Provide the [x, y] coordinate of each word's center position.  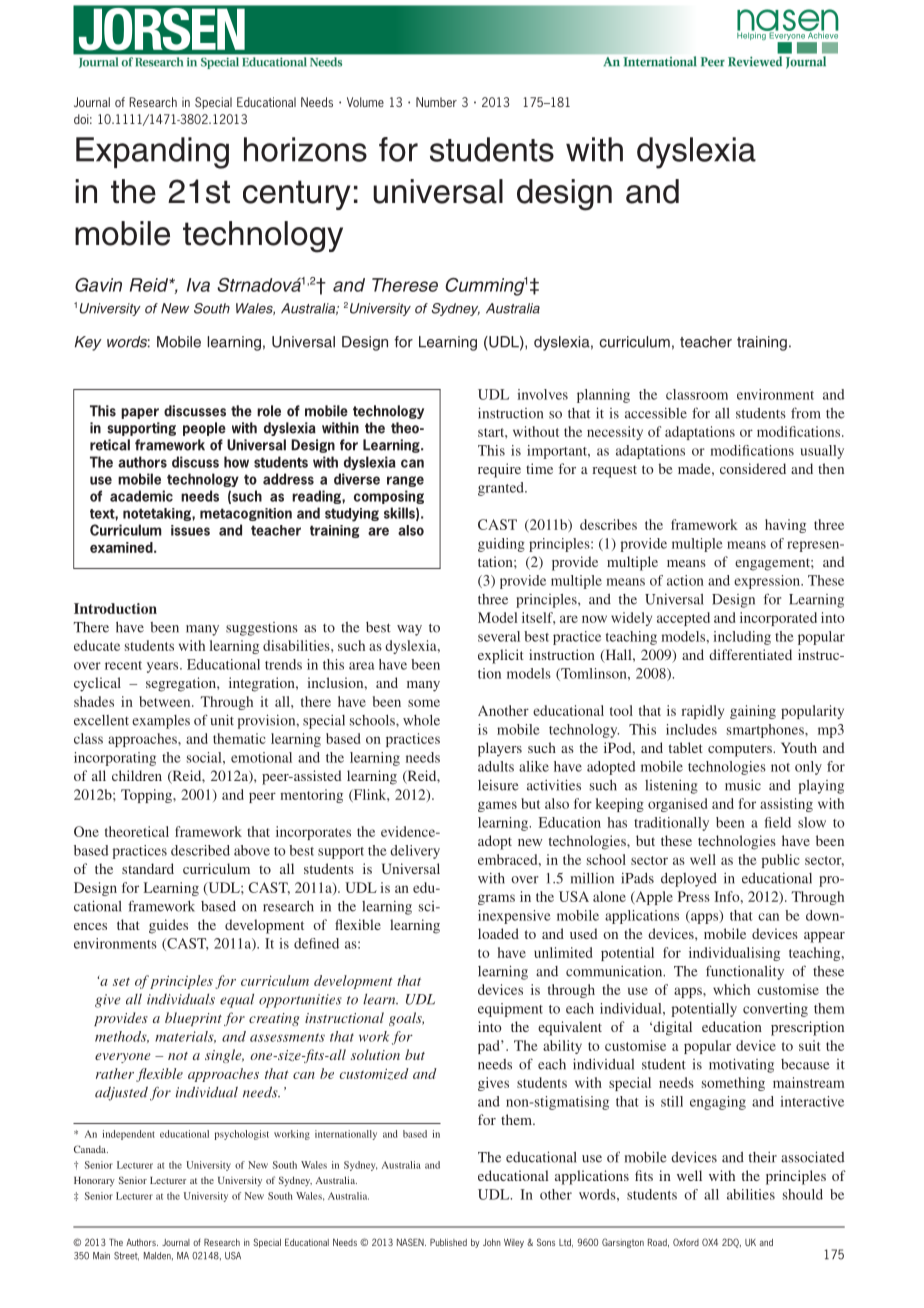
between [166, 701]
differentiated [750, 654]
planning [603, 396]
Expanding [152, 153]
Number [436, 102]
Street [126, 1256]
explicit [501, 656]
